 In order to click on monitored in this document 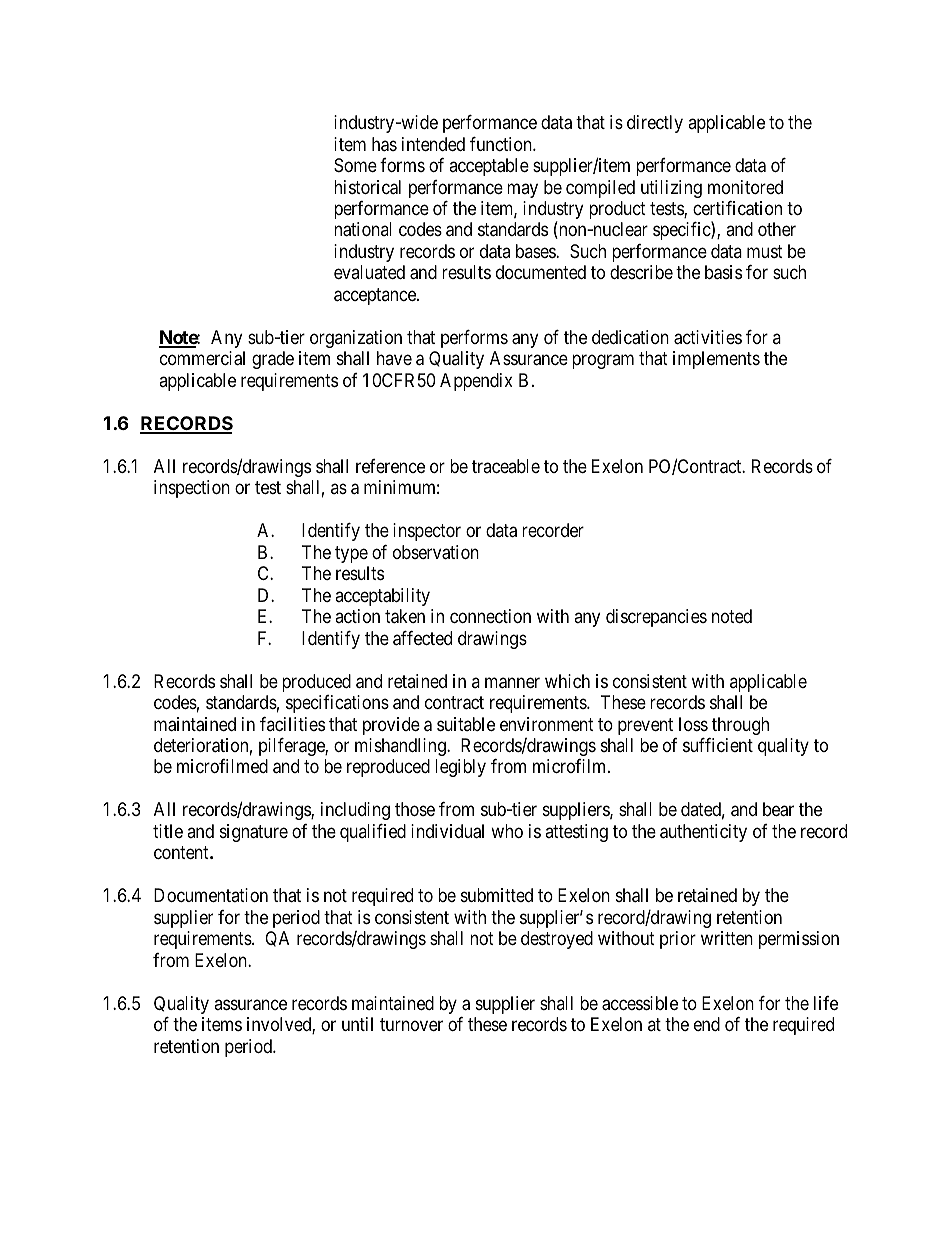, I will do `click(745, 187)`.
